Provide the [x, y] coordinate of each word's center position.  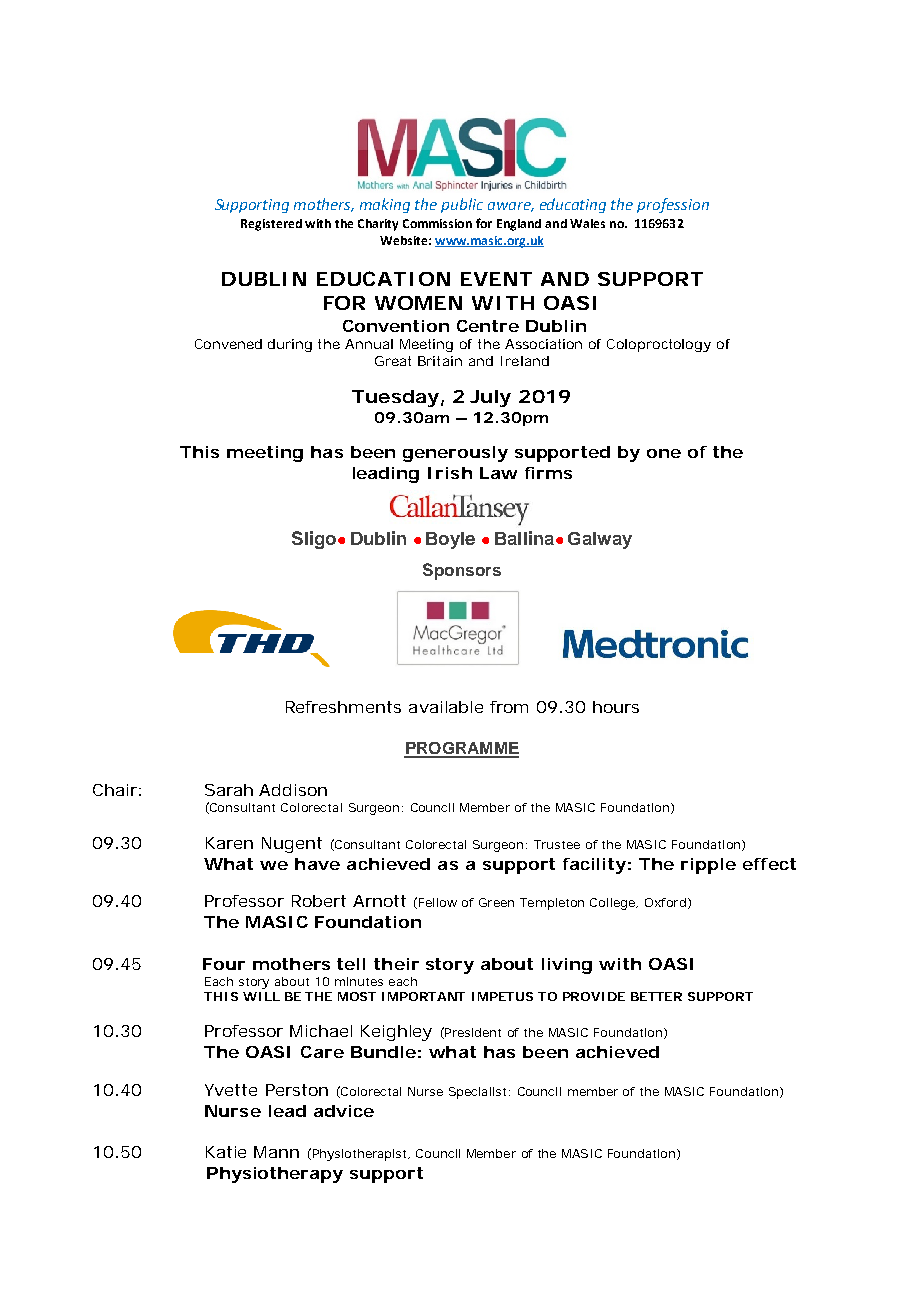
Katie [226, 1152]
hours [616, 707]
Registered [271, 225]
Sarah [229, 790]
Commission [437, 223]
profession [673, 205]
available [446, 707]
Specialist [477, 1093]
